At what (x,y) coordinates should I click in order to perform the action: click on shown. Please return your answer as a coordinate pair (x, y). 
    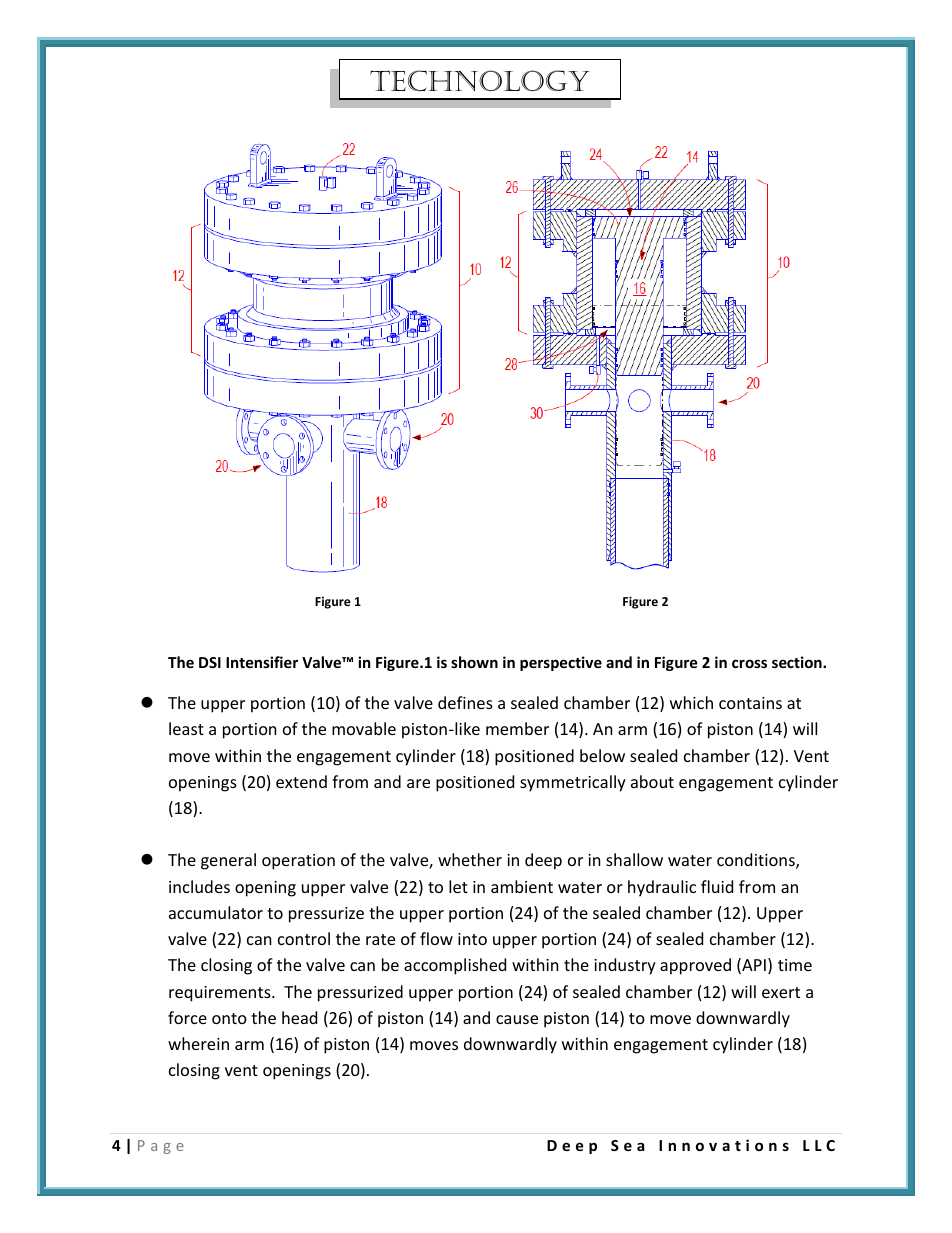
    Looking at the image, I should click on (474, 662).
